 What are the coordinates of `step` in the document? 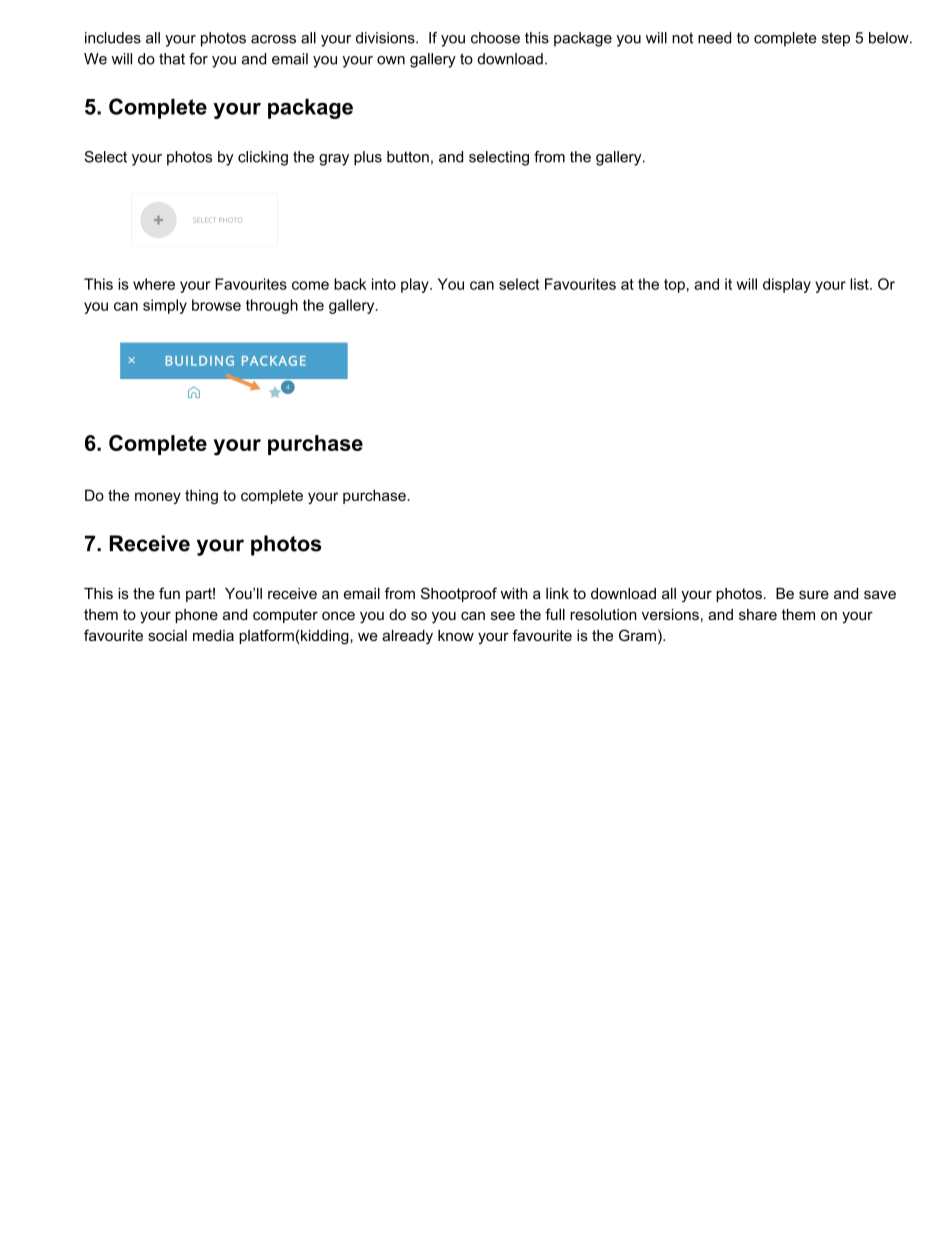 It's located at (836, 39).
